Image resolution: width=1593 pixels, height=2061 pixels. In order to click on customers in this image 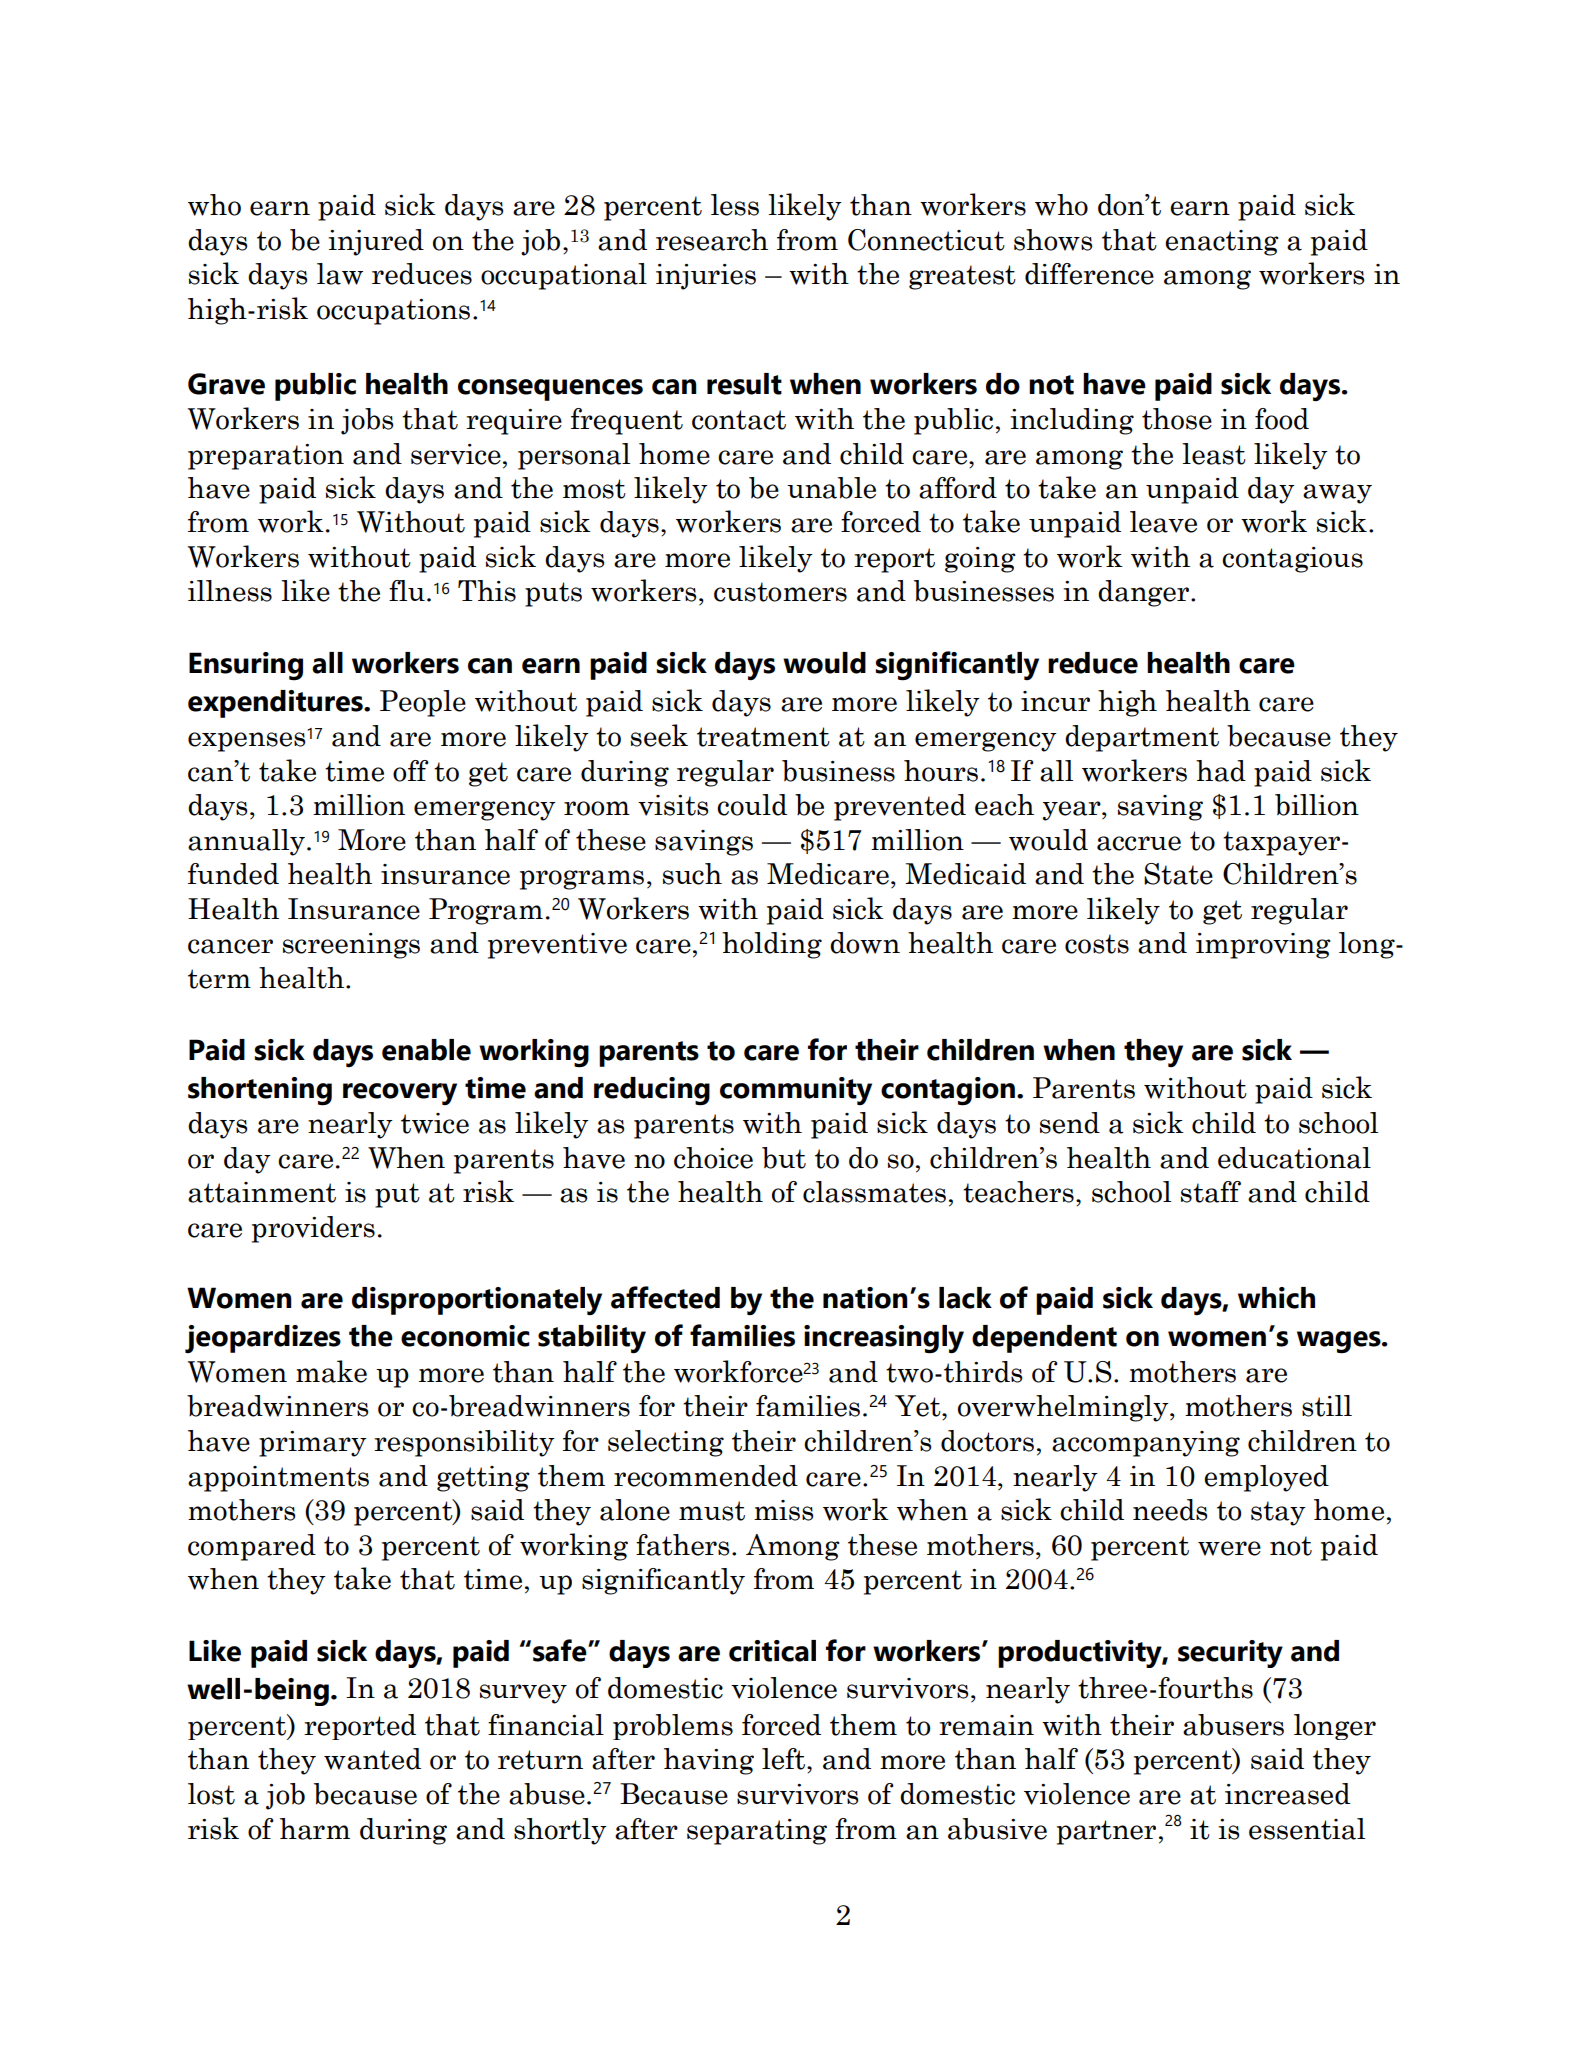, I will do `click(780, 592)`.
